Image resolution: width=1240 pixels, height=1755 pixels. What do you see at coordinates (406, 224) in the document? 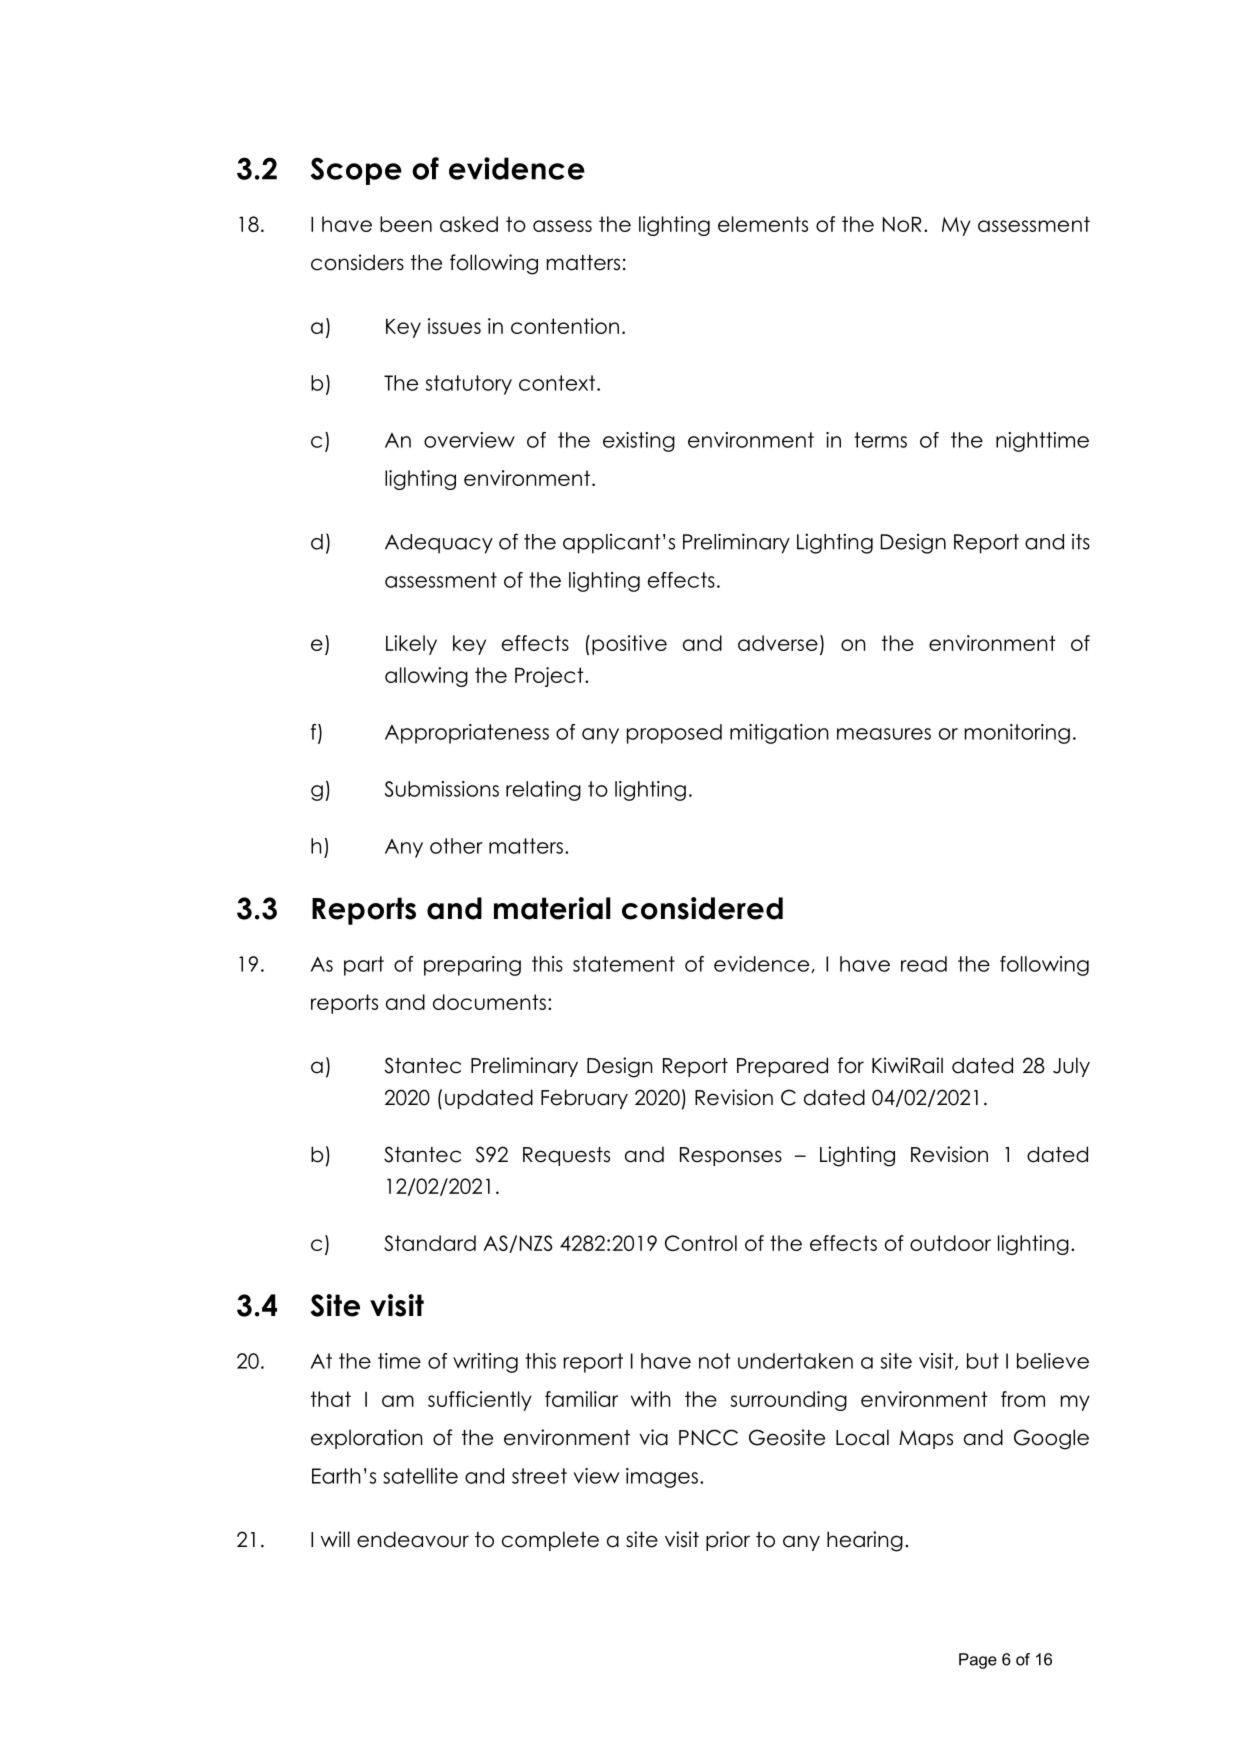
I see `been` at bounding box center [406, 224].
